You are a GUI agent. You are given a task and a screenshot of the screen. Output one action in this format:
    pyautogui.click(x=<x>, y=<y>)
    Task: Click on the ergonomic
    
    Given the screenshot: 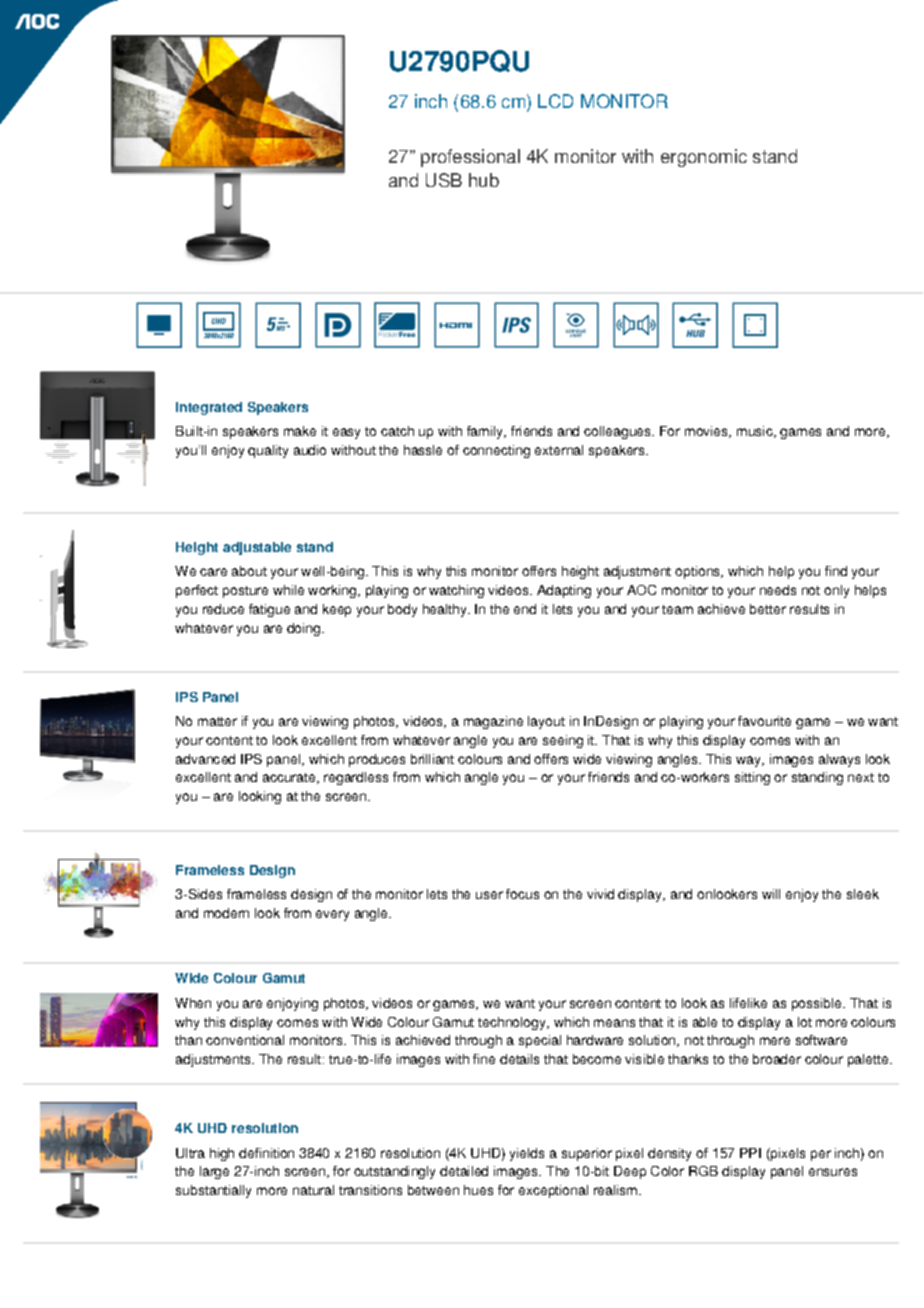 What is the action you would take?
    pyautogui.click(x=704, y=158)
